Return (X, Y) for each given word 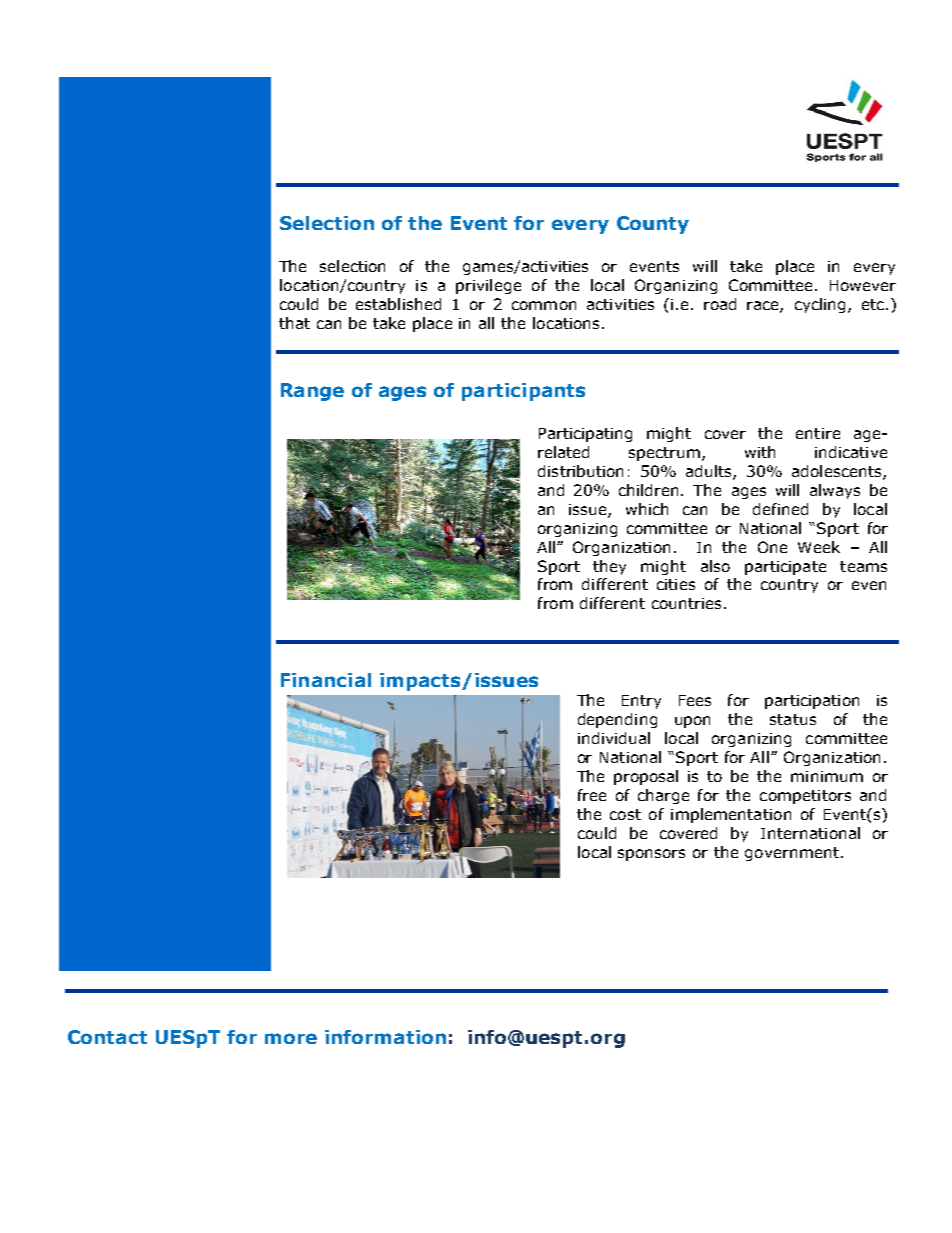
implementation (731, 815)
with (760, 452)
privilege (488, 286)
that (294, 323)
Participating (585, 435)
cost (625, 814)
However (863, 285)
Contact (107, 1037)
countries (686, 603)
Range (312, 392)
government (792, 854)
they (609, 567)
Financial (326, 680)
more (291, 1038)
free (592, 795)
